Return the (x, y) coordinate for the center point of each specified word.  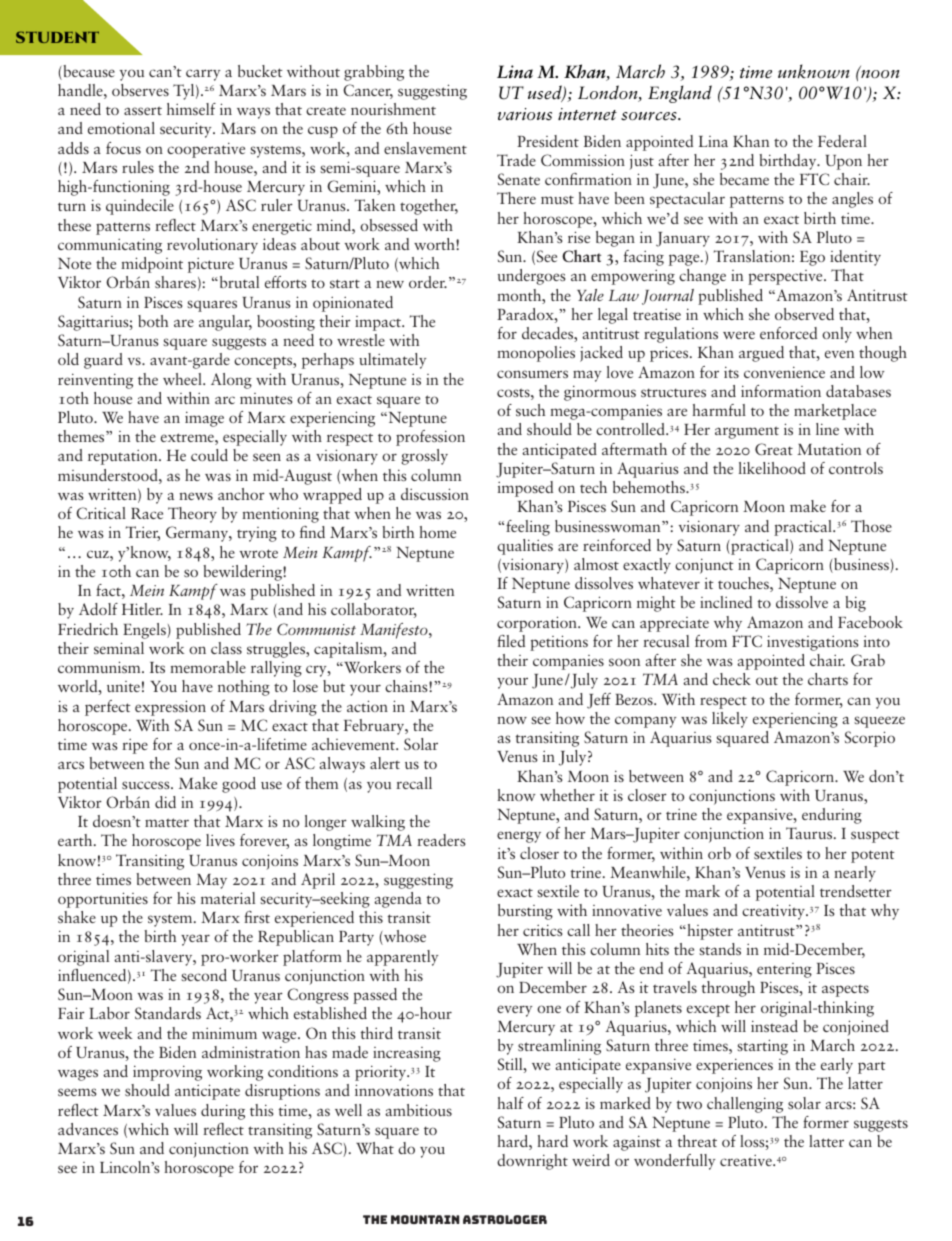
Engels (145, 631)
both (153, 321)
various (525, 114)
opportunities (103, 900)
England (680, 94)
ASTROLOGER (505, 1219)
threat (697, 1141)
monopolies (536, 354)
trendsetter (856, 891)
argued (761, 354)
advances (88, 1129)
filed (511, 641)
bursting (525, 912)
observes (140, 90)
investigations (812, 643)
